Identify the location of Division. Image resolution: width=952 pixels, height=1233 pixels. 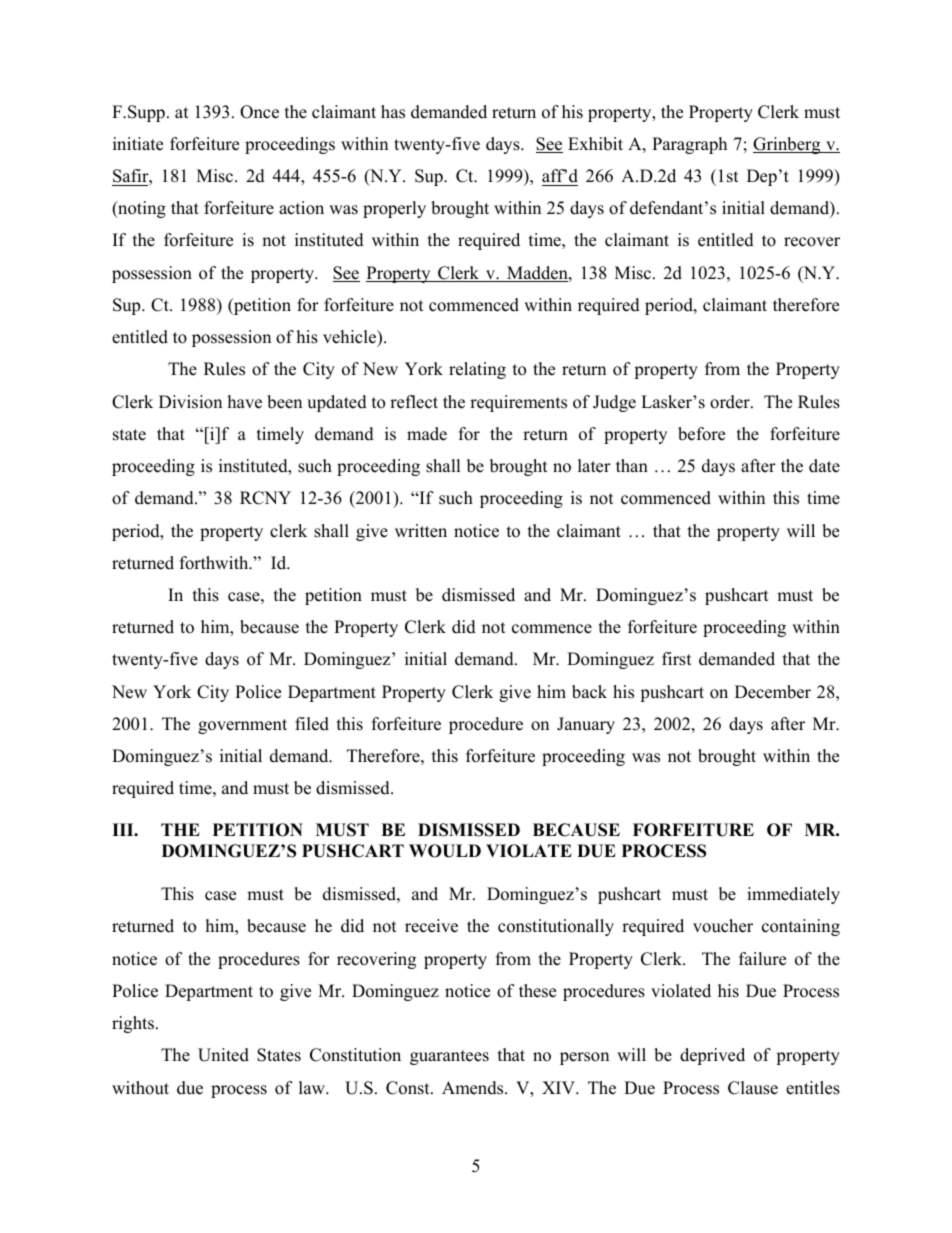
(190, 402).
